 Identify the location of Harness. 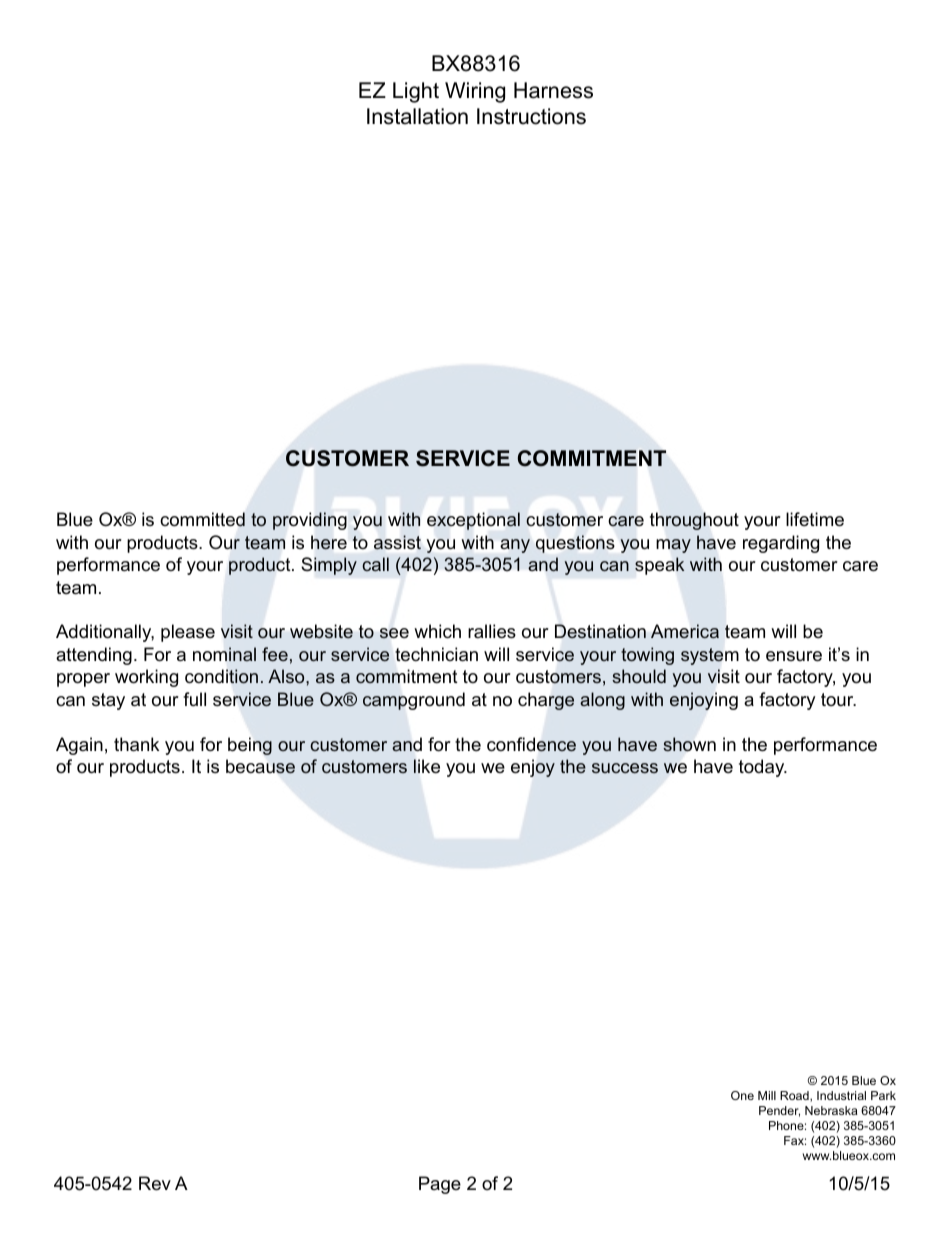
(553, 90).
